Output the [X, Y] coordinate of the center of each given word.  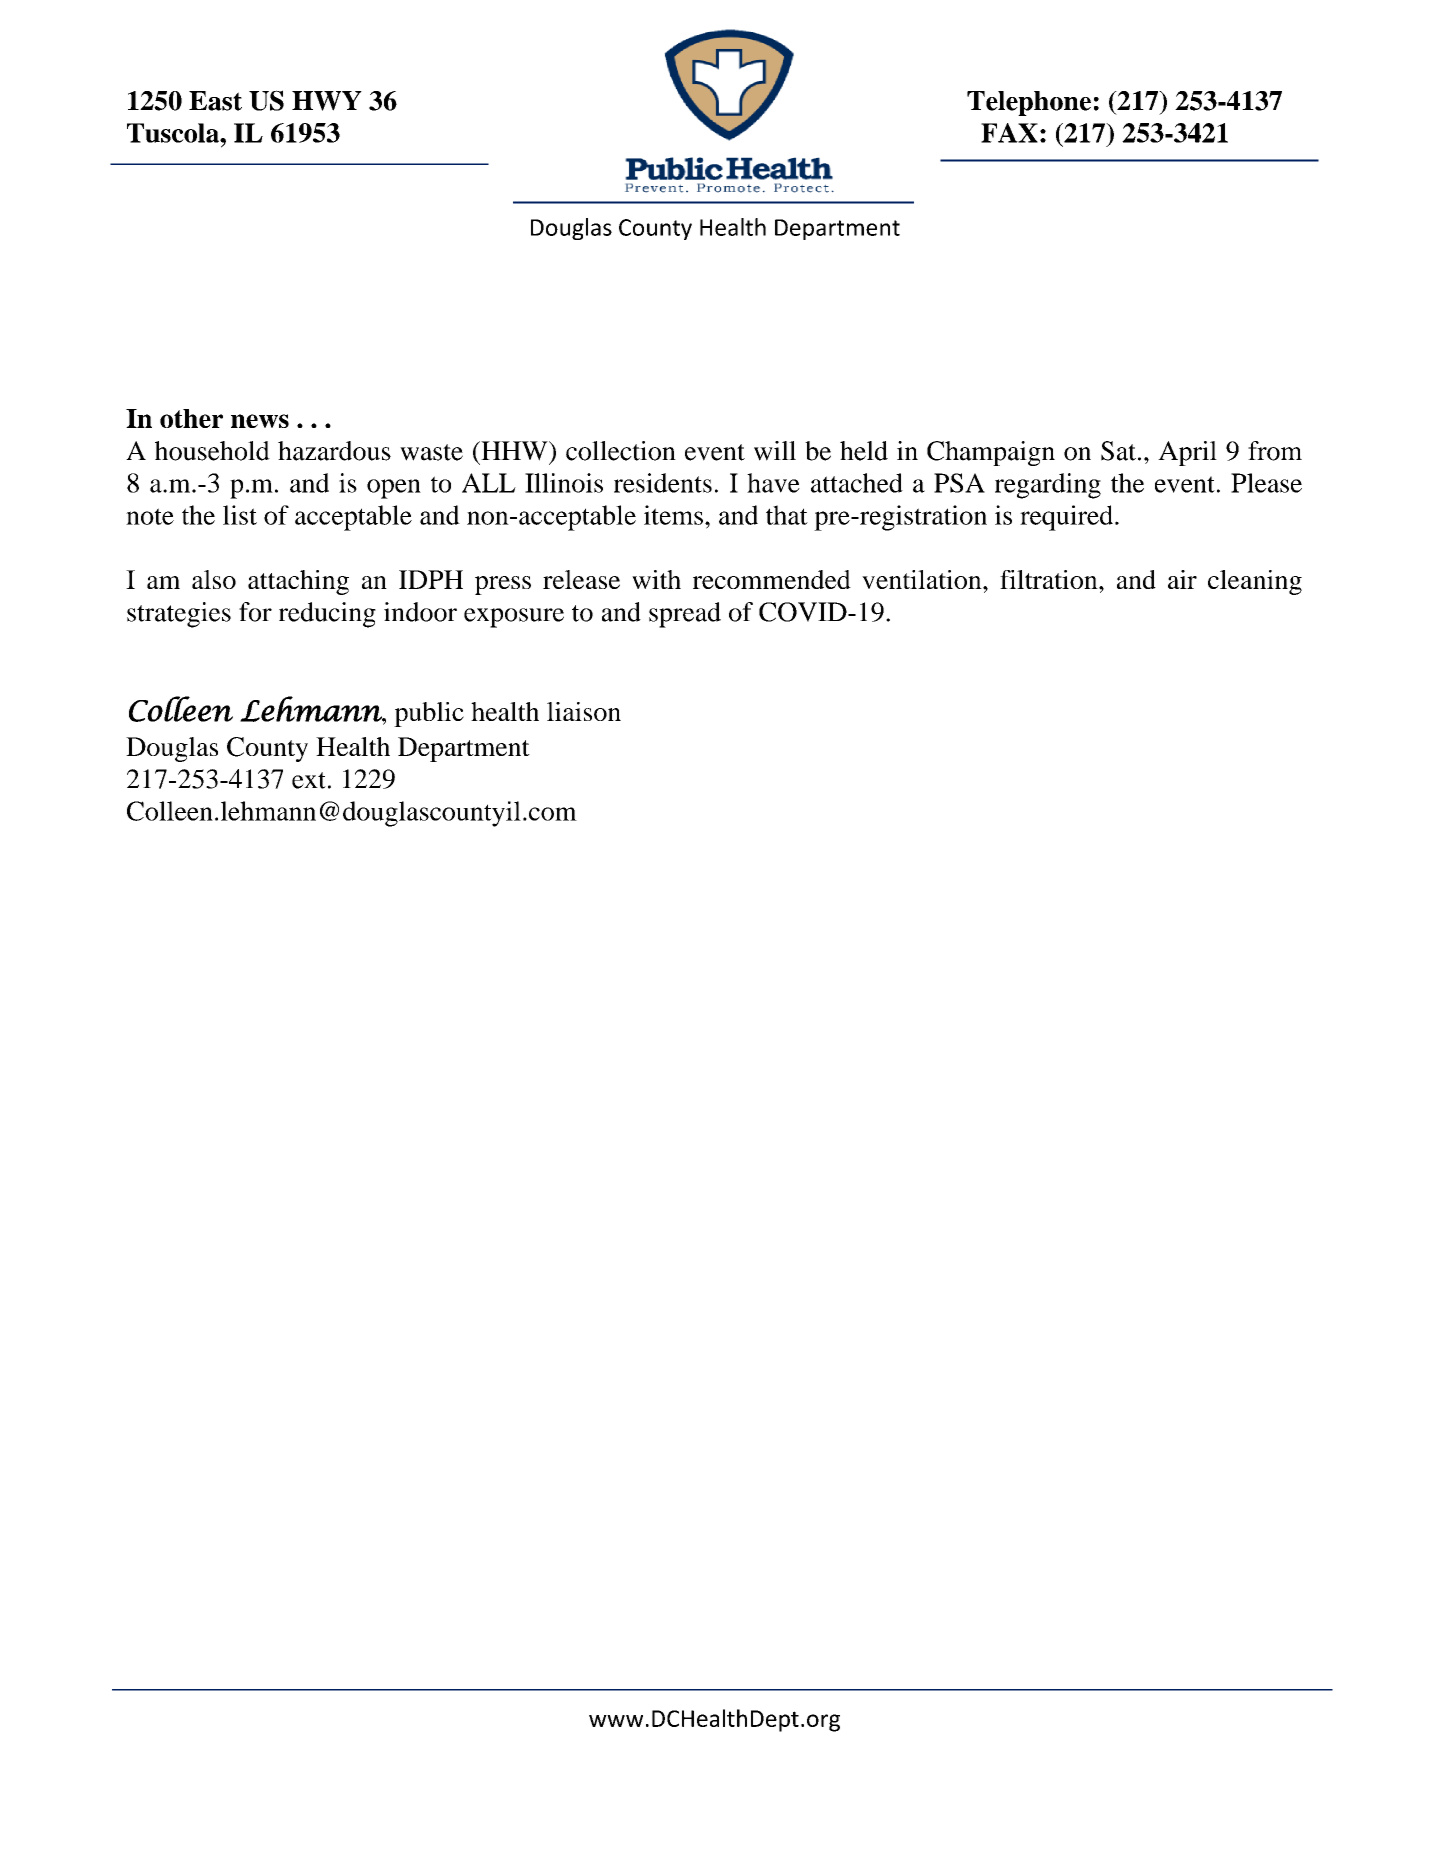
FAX [1009, 133]
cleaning [1255, 582]
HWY [327, 101]
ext [309, 780]
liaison [584, 711]
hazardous [334, 451]
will [775, 451]
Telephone [1029, 103]
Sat [1118, 451]
